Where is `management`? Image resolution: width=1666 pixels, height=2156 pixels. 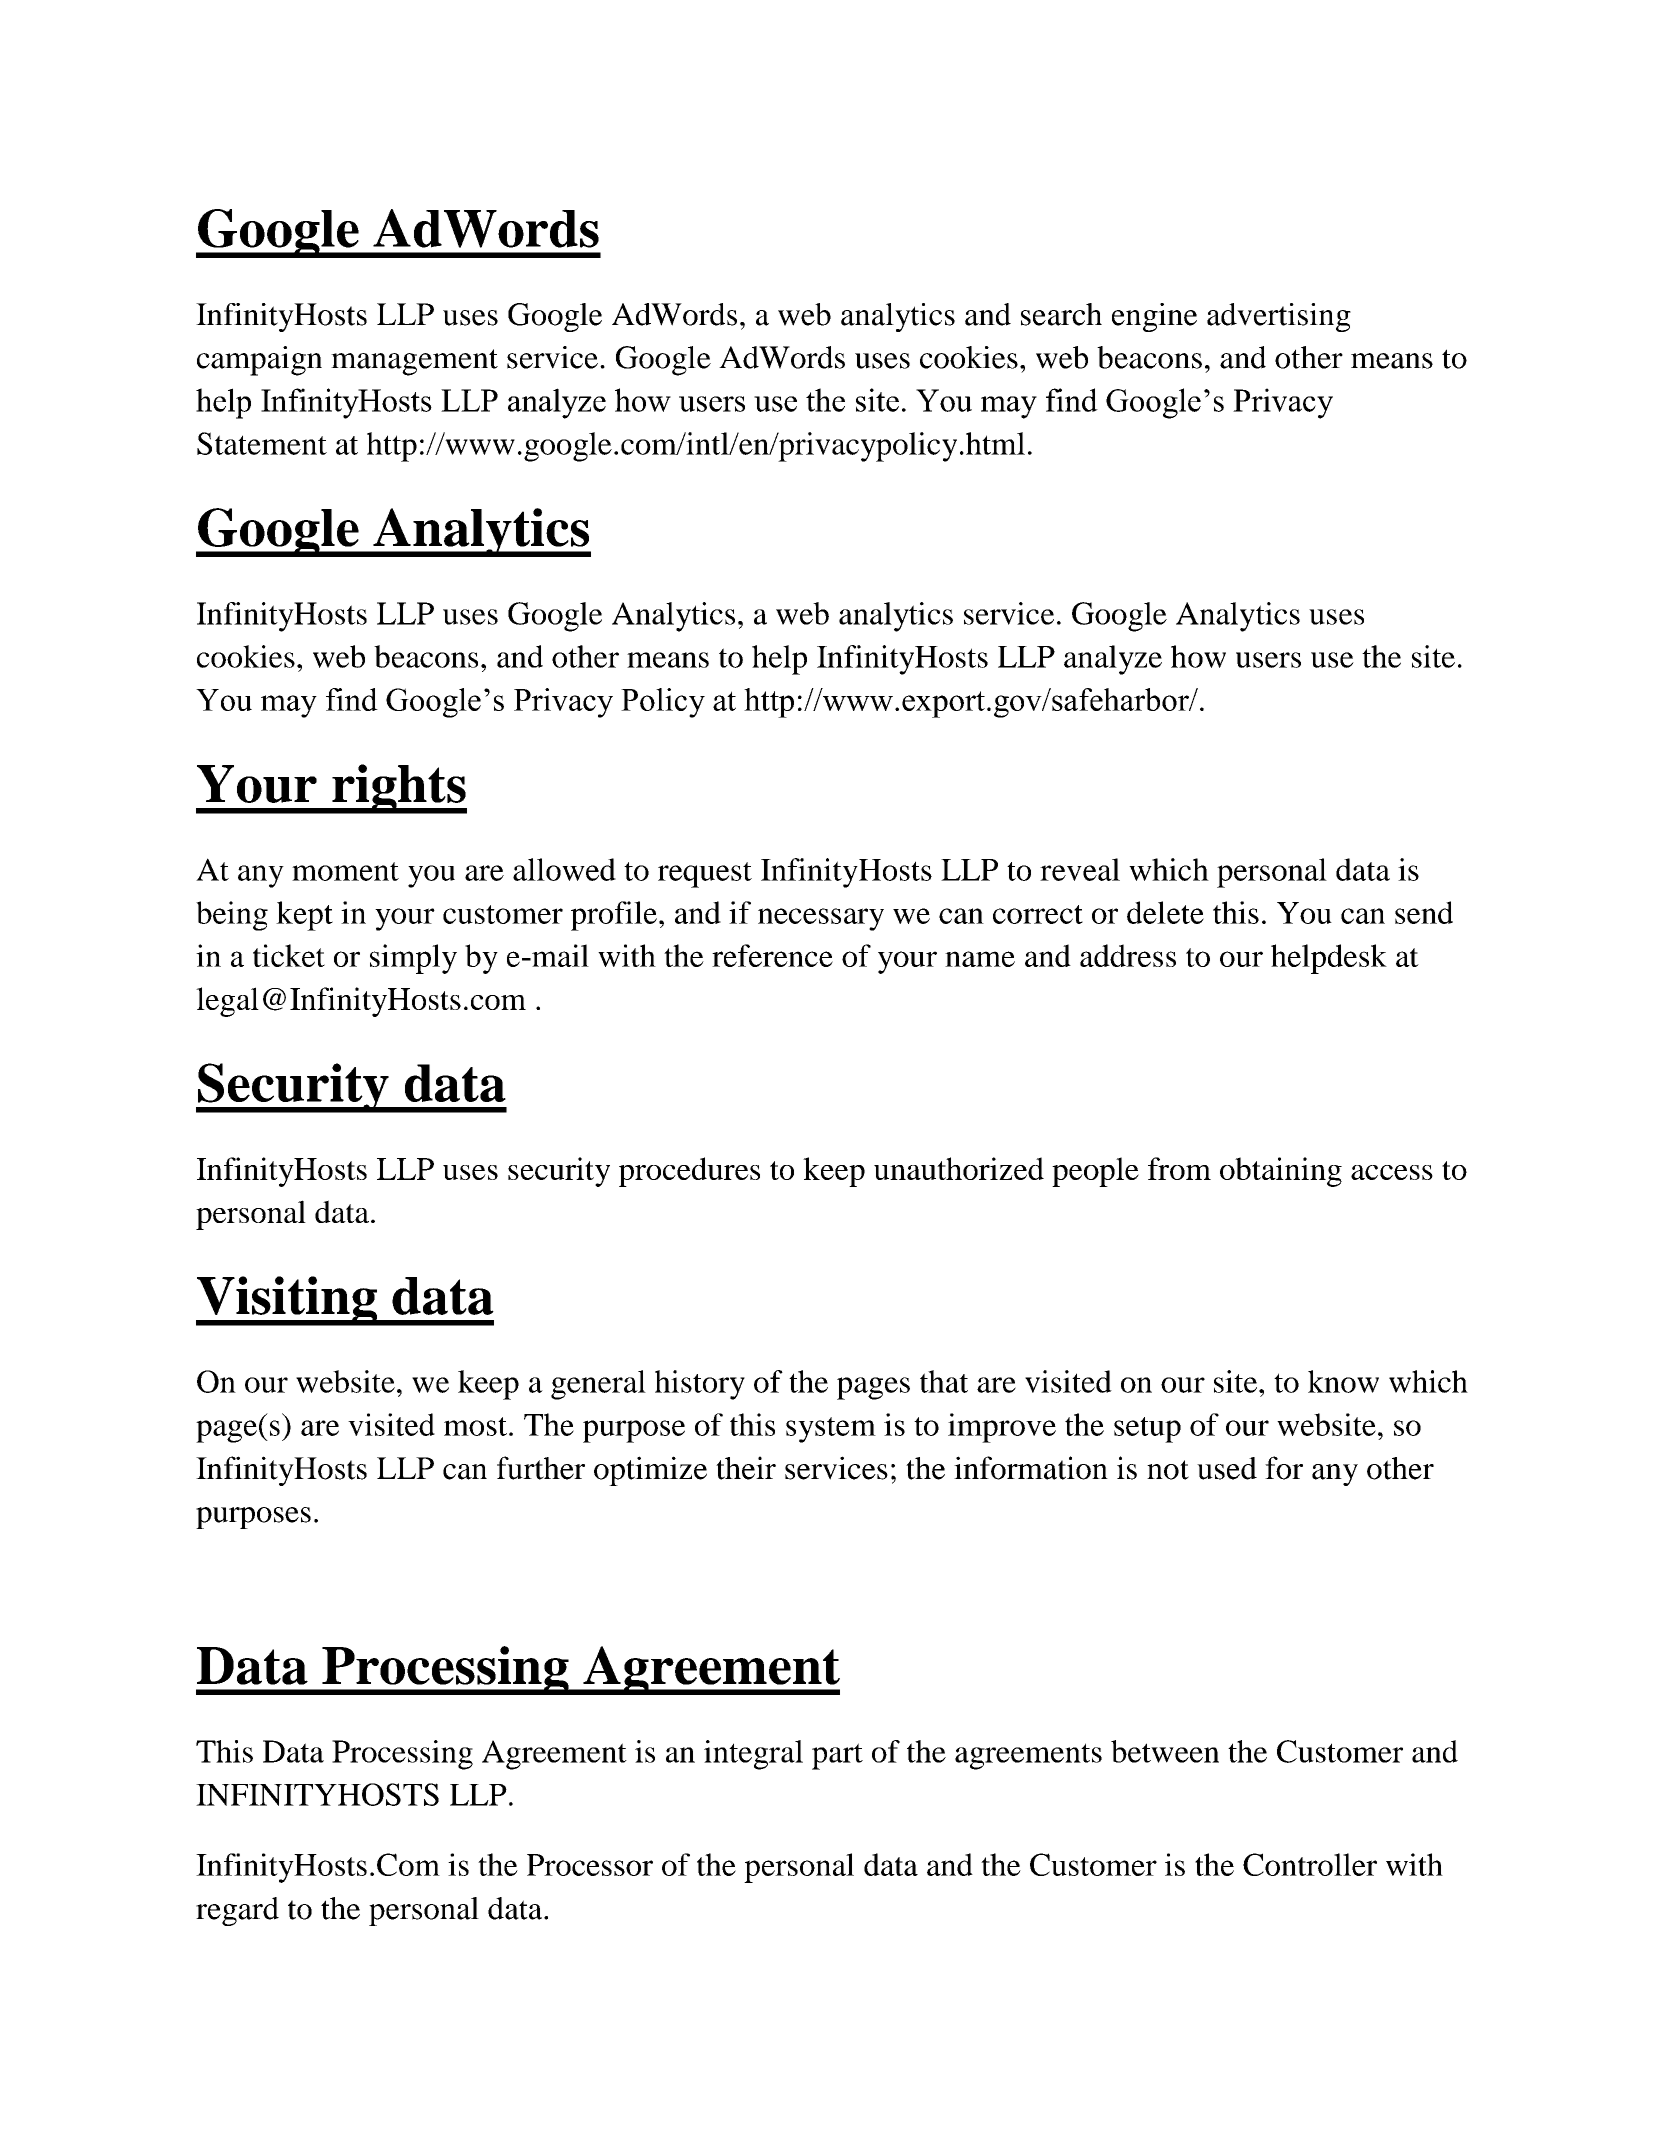
management is located at coordinates (414, 362).
